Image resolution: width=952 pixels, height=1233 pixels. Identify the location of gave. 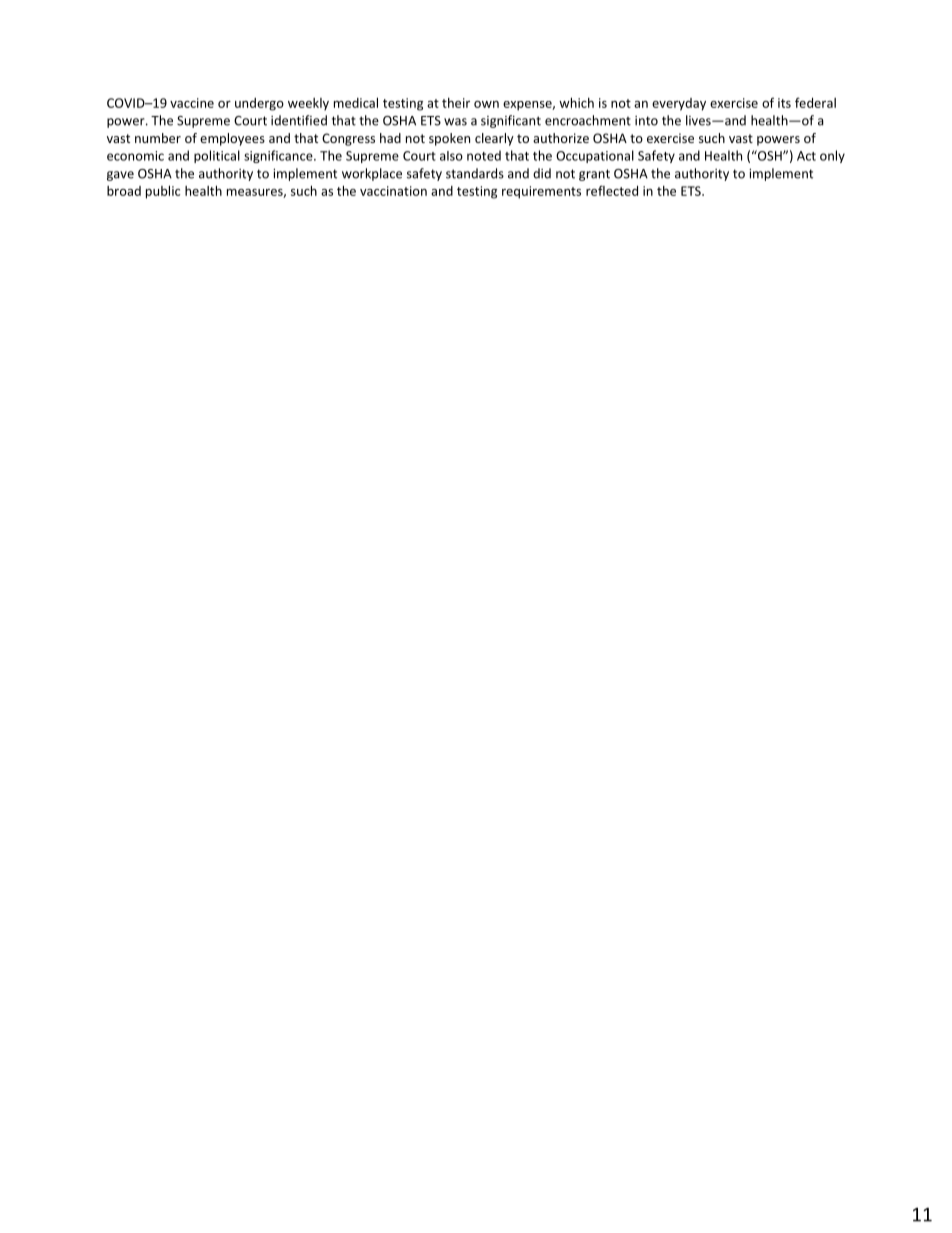
(120, 176).
